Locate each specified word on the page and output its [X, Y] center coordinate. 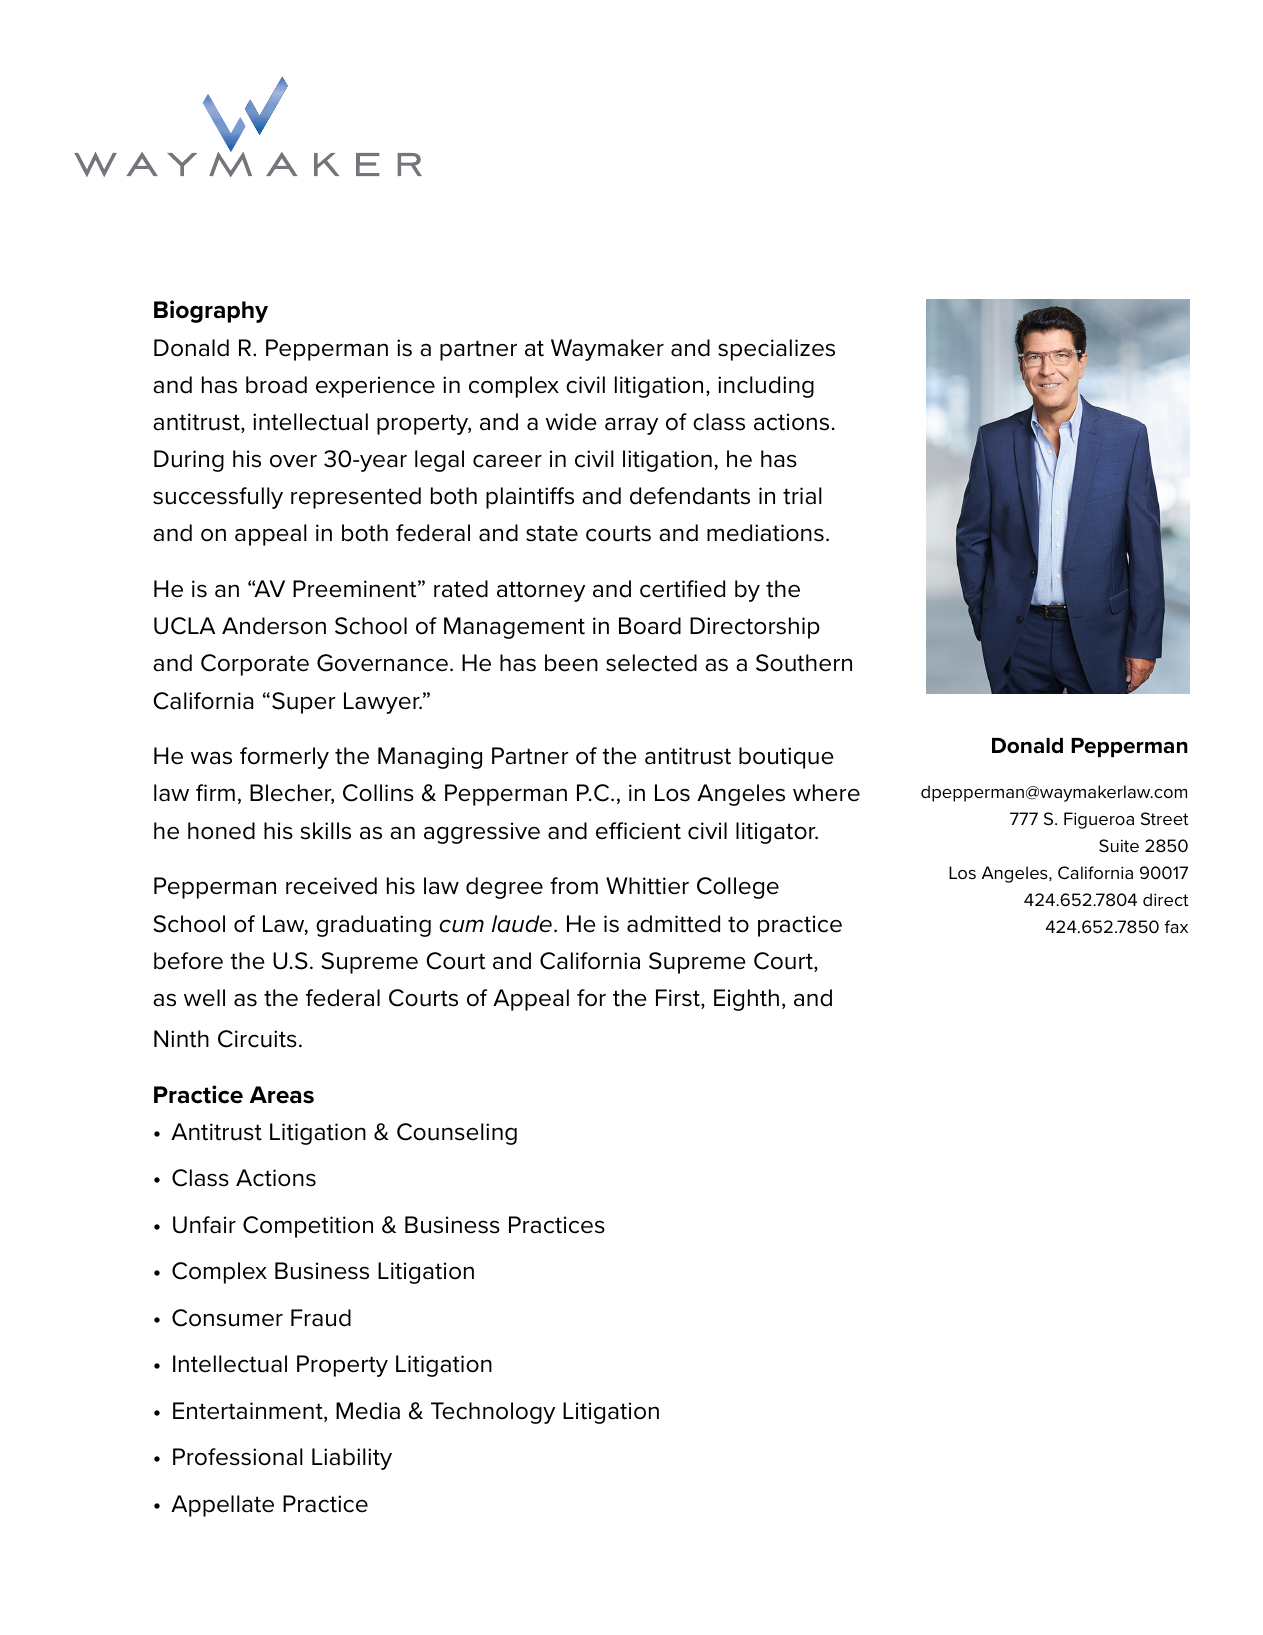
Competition [308, 1227]
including [766, 387]
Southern [804, 663]
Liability [352, 1459]
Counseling [457, 1134]
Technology [493, 1413]
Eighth [746, 1000]
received [331, 886]
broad [276, 385]
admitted [673, 924]
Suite [1119, 846]
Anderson [274, 626]
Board [650, 626]
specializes [776, 350]
